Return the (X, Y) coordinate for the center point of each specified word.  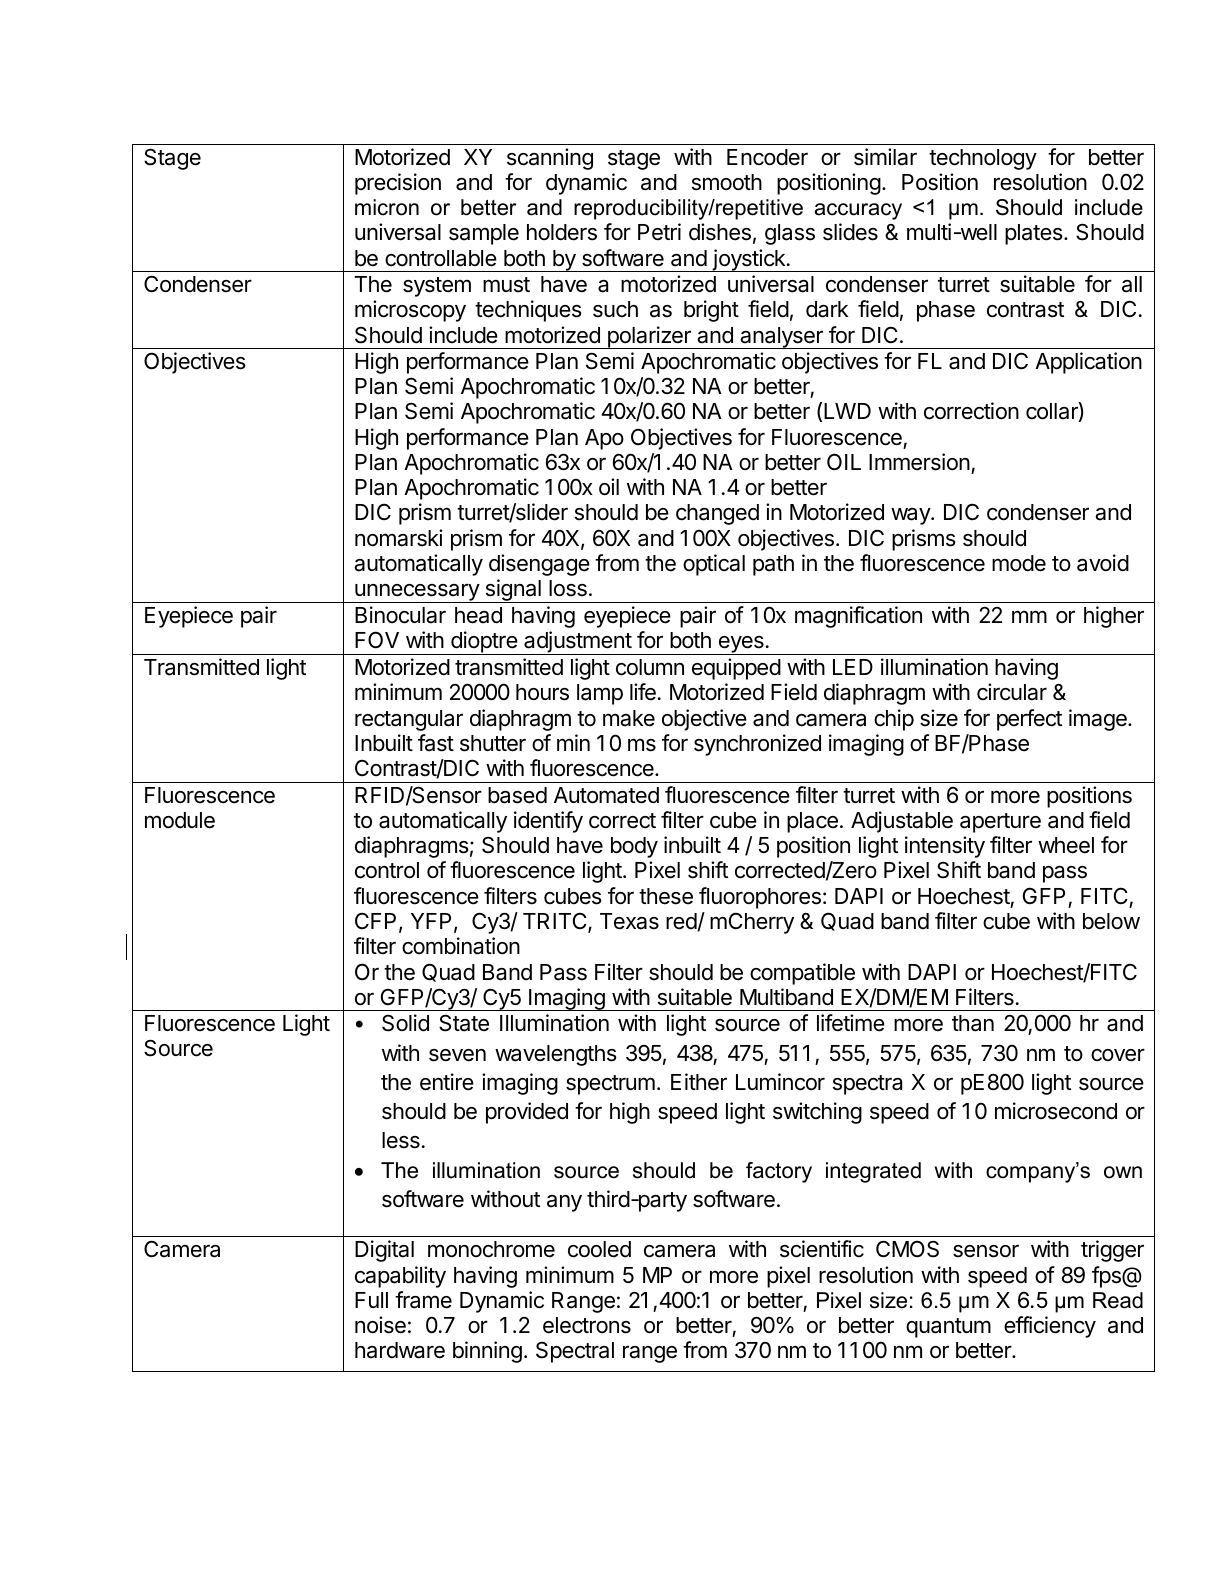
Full (371, 1300)
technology (983, 159)
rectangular (409, 720)
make (629, 718)
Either (699, 1082)
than (973, 1023)
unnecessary (417, 593)
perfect (1029, 720)
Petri (659, 232)
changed (717, 514)
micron (387, 207)
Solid (405, 1023)
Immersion (919, 462)
